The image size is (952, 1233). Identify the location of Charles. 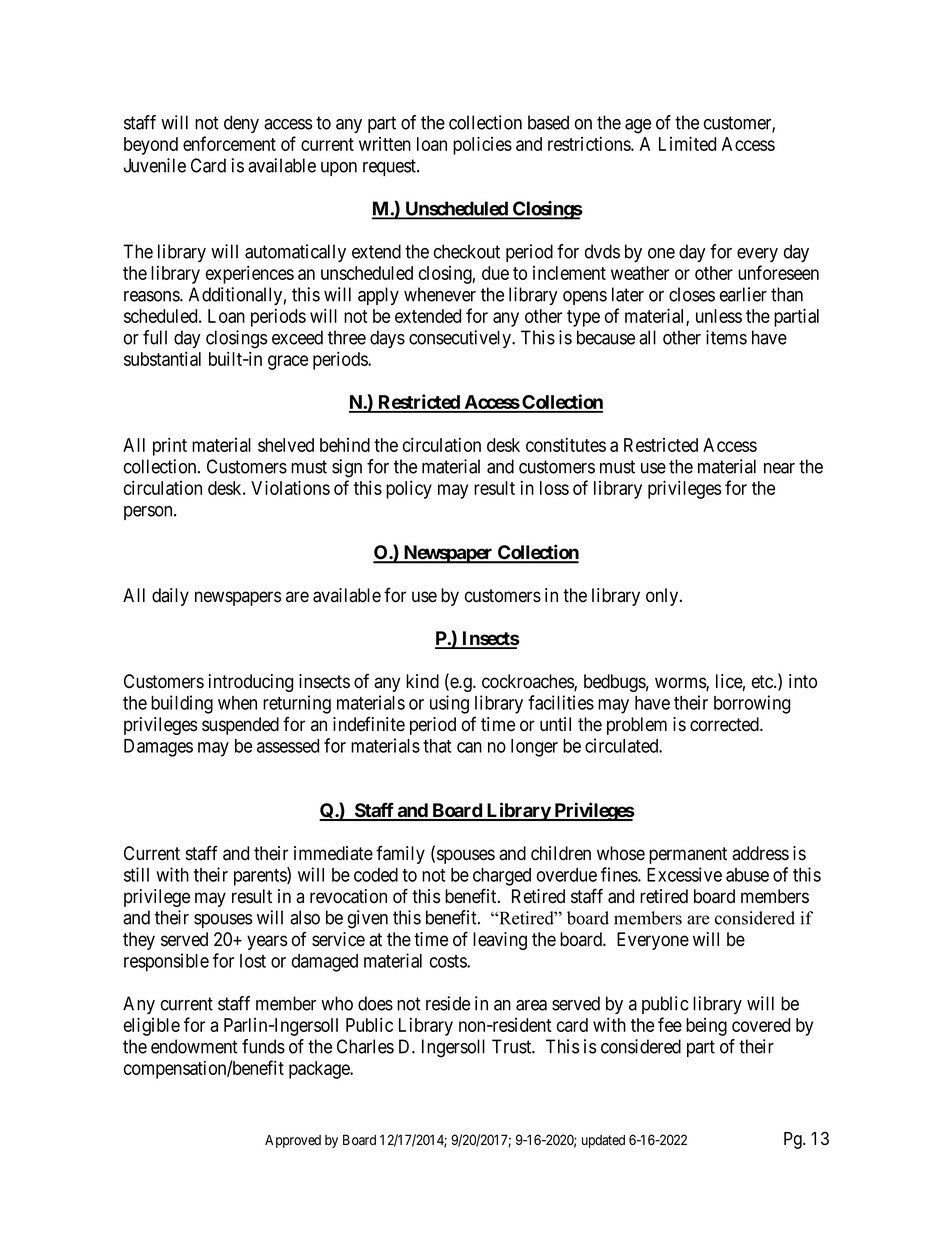
(365, 1046).
